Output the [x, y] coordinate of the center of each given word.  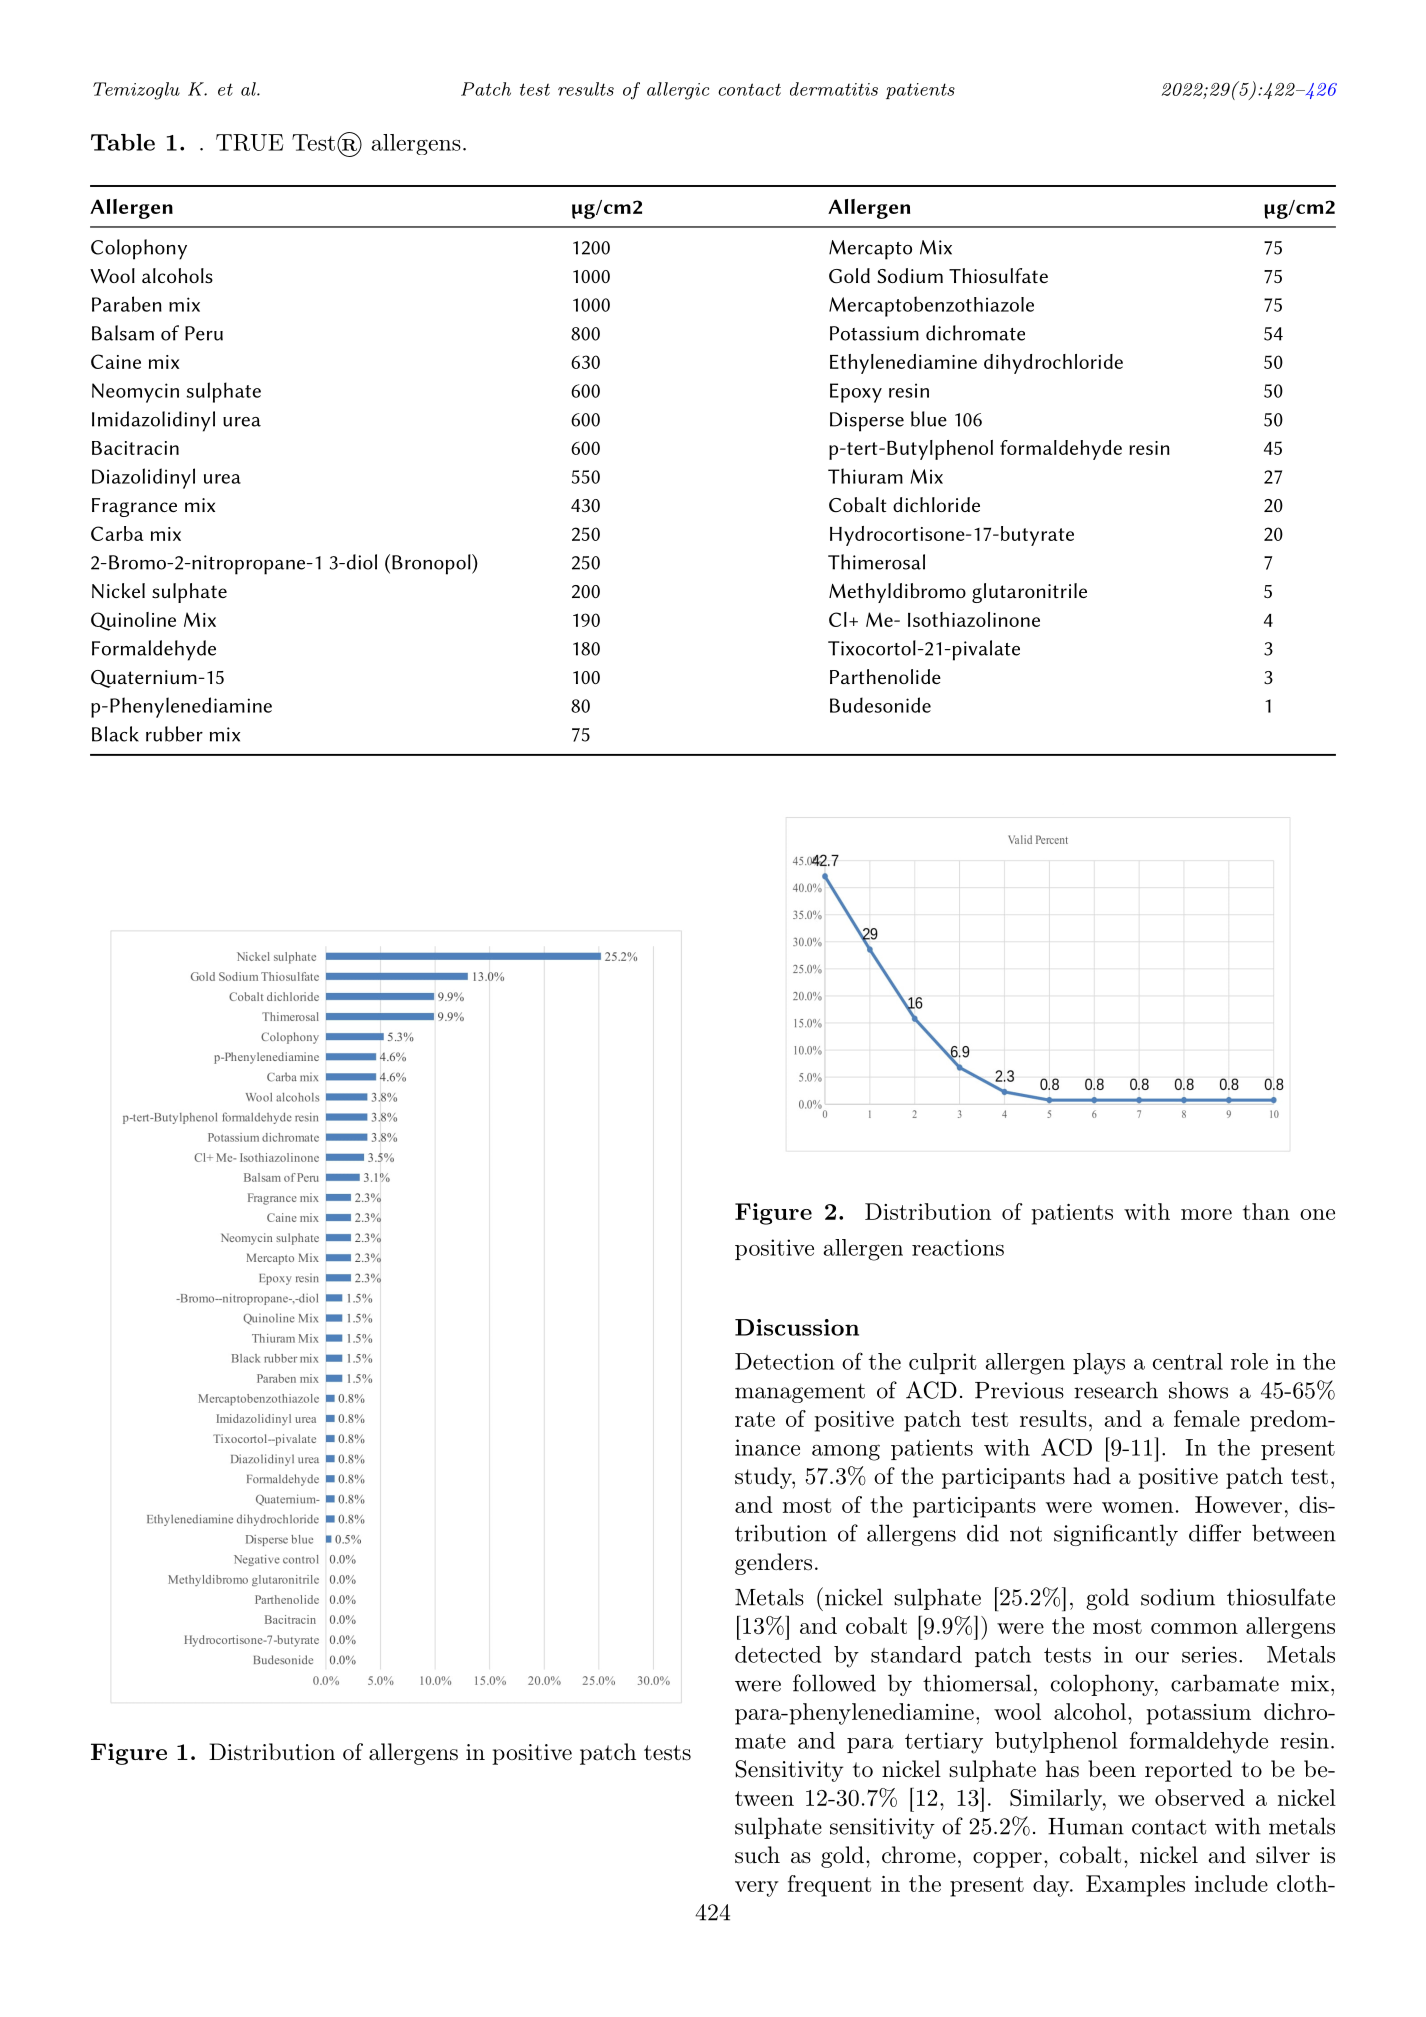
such [757, 1854]
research [1116, 1390]
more [1206, 1214]
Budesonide [880, 705]
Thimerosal [876, 562]
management [800, 1393]
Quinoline [133, 621]
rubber [174, 734]
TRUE [249, 142]
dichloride [936, 504]
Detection [785, 1361]
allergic [678, 91]
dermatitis [834, 89]
